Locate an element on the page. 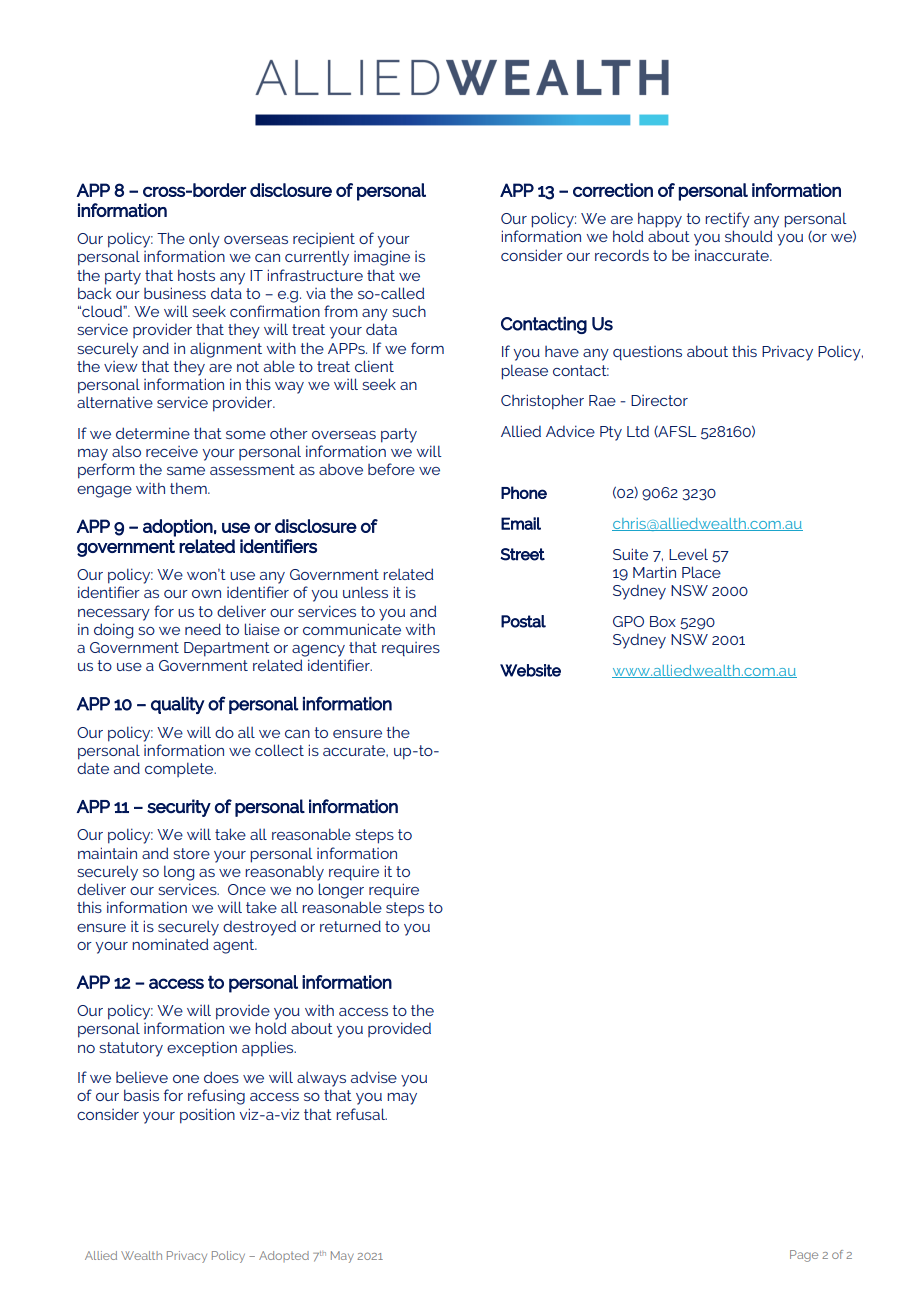  imagine is located at coordinates (382, 258).
